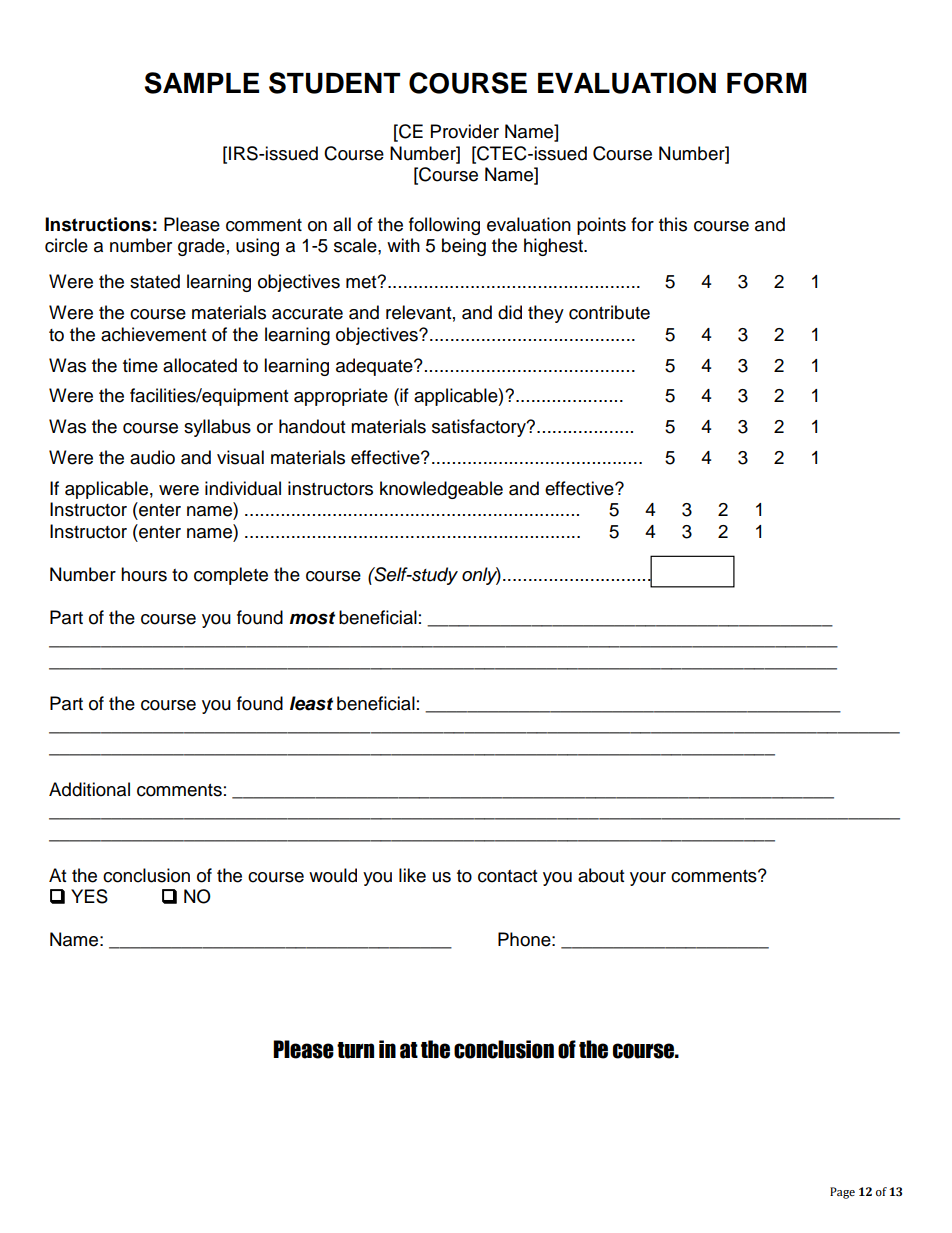  What do you see at coordinates (480, 428) in the document?
I see `satisfactory` at bounding box center [480, 428].
